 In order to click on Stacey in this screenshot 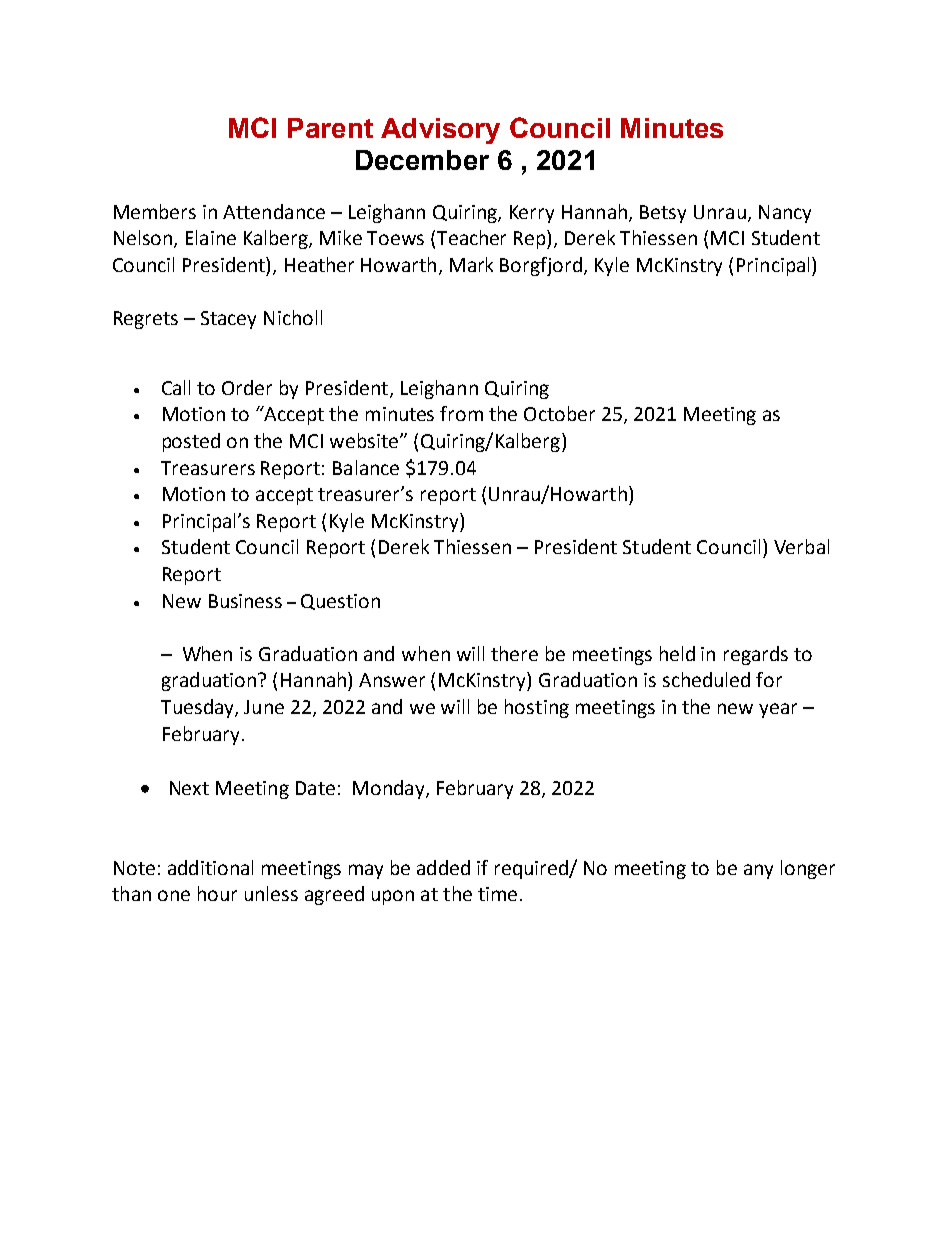, I will do `click(228, 320)`.
